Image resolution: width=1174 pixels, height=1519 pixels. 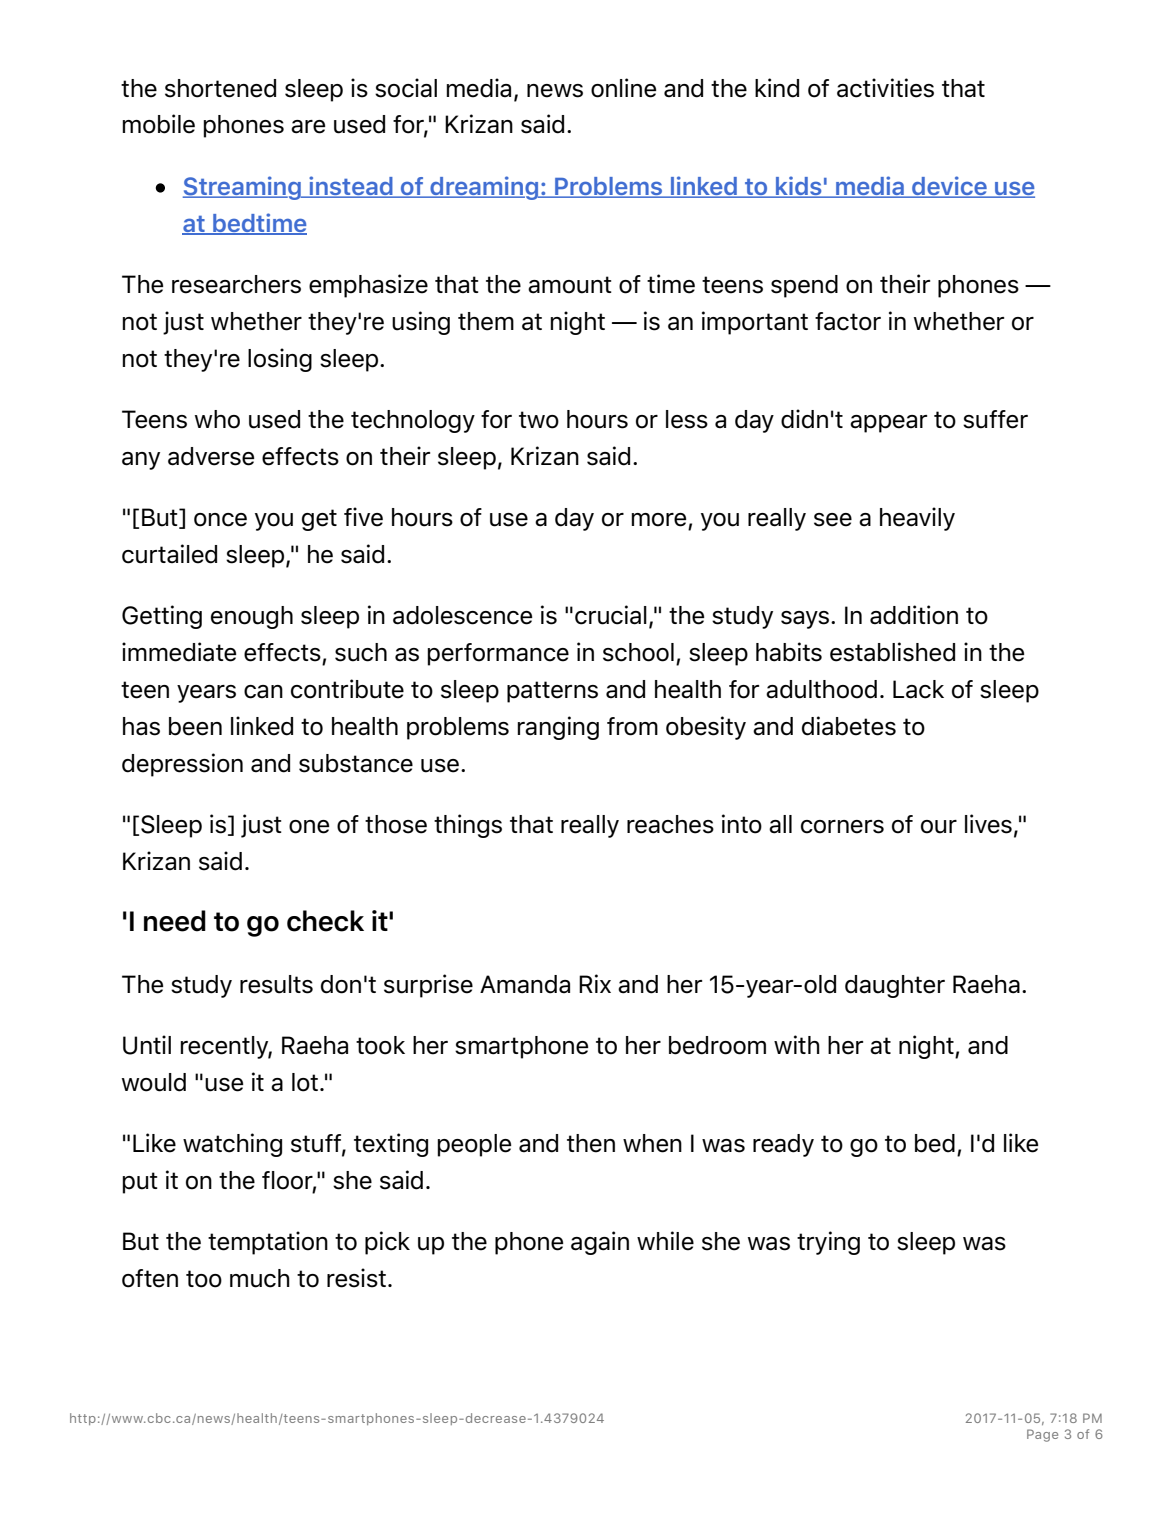 I want to click on losing, so click(x=280, y=360).
